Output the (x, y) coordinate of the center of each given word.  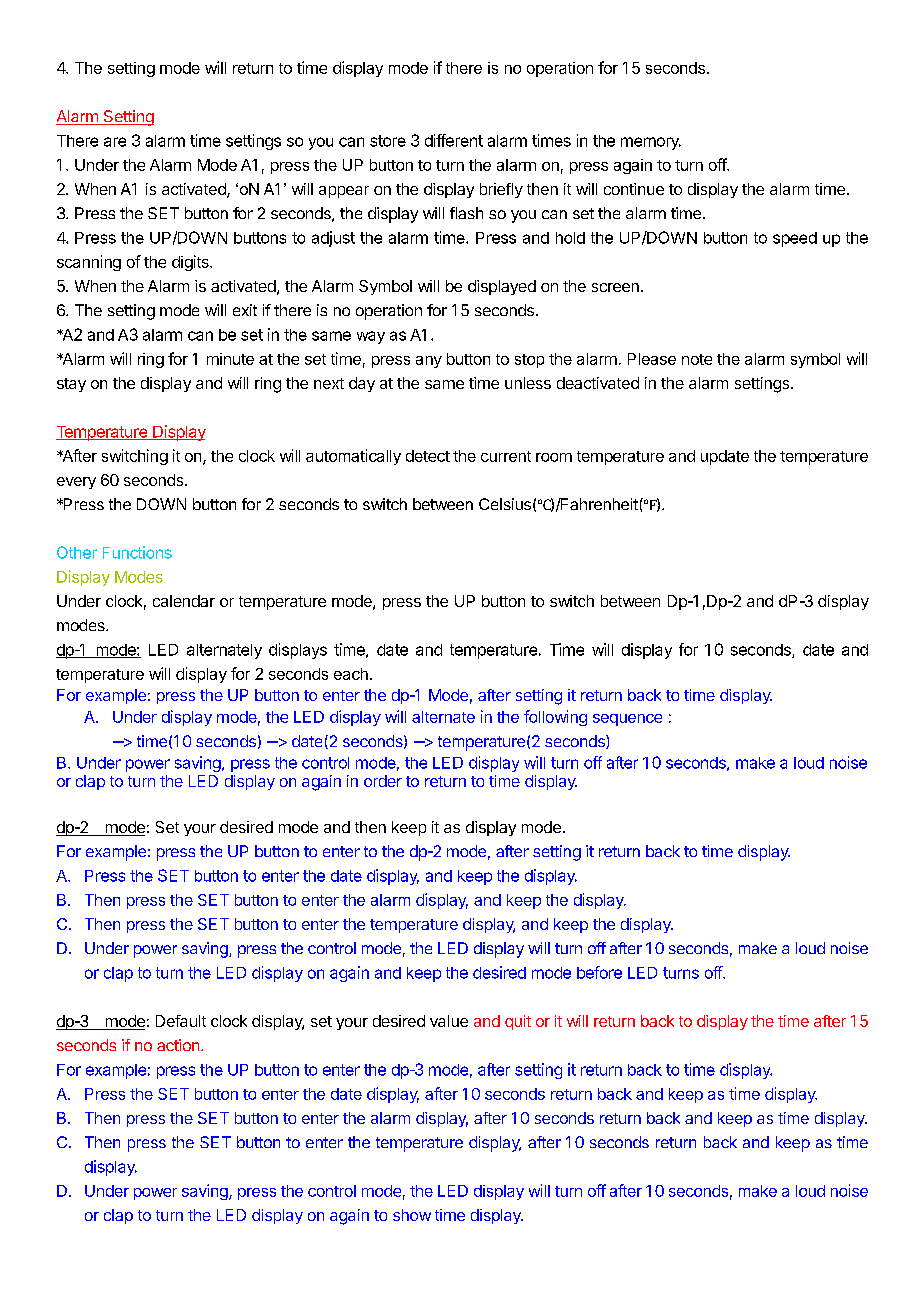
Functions (137, 552)
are (115, 142)
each (351, 674)
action (178, 1045)
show (412, 1215)
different (454, 140)
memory (651, 143)
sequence (627, 720)
